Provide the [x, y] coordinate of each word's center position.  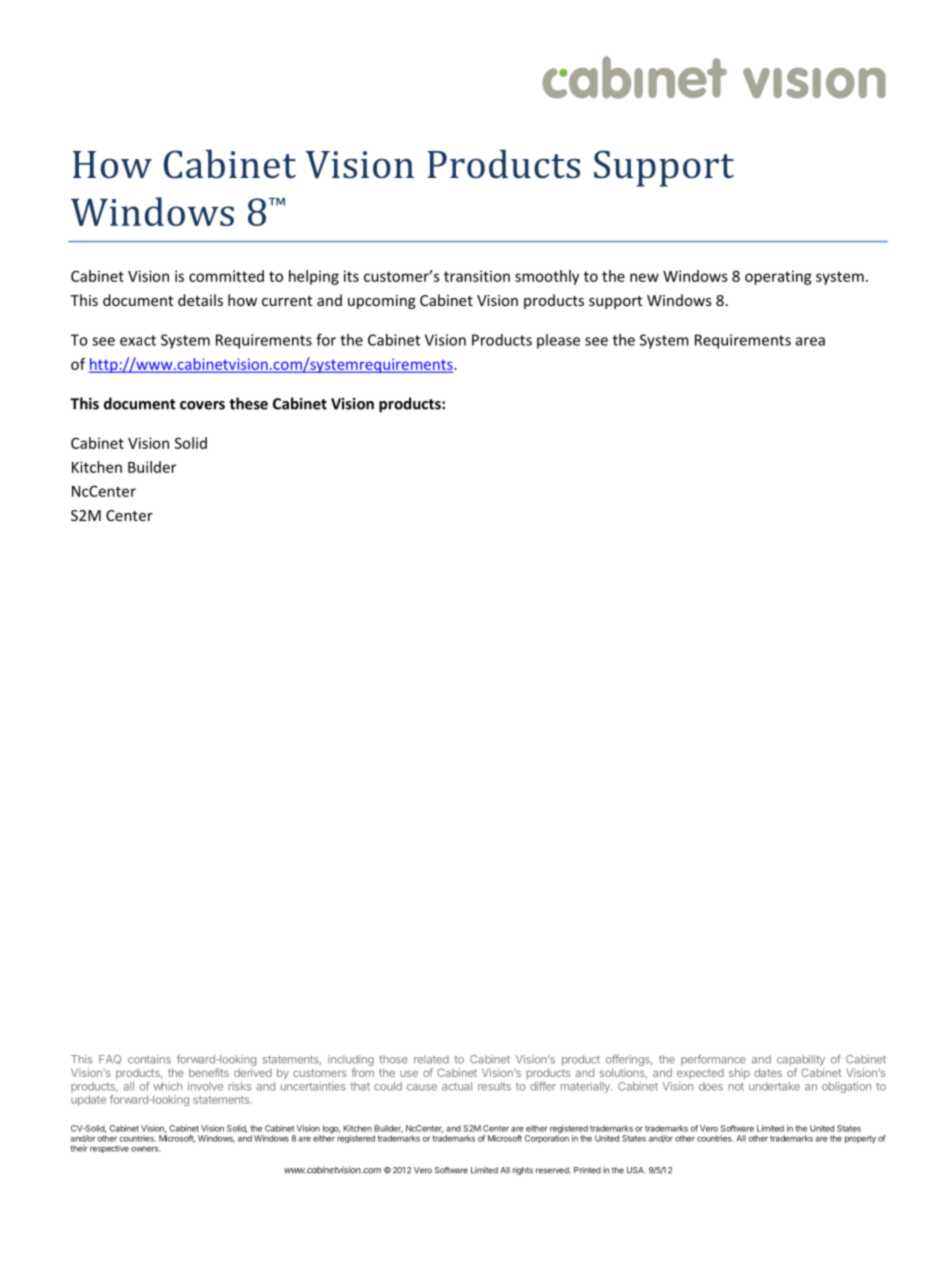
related [431, 1059]
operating [778, 277]
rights [523, 1171]
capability [801, 1060]
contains [149, 1059]
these [248, 403]
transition [477, 276]
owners [146, 1149]
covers [202, 405]
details [200, 300]
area [810, 341]
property [860, 1139]
